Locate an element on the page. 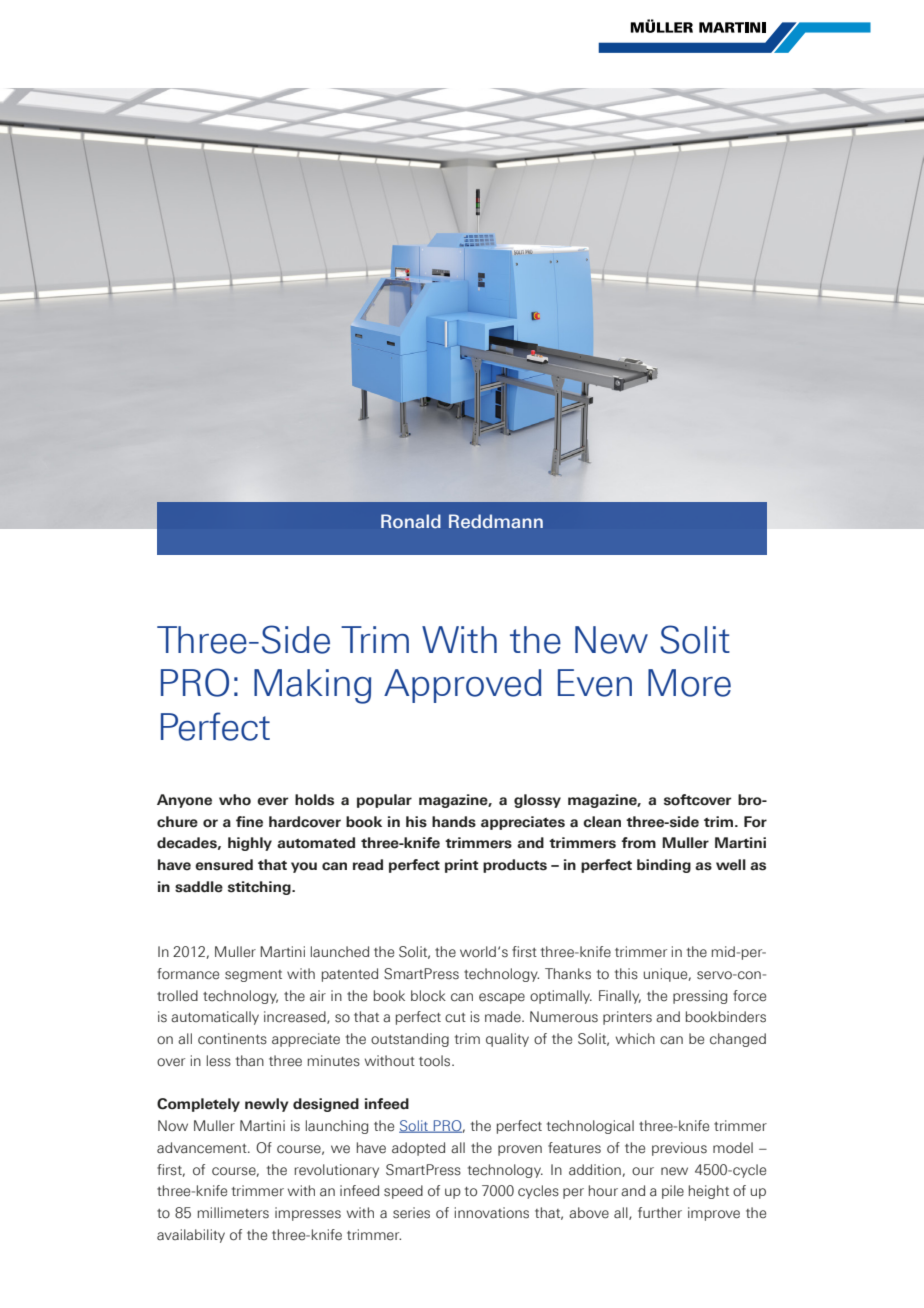 The image size is (924, 1308). who is located at coordinates (235, 800).
